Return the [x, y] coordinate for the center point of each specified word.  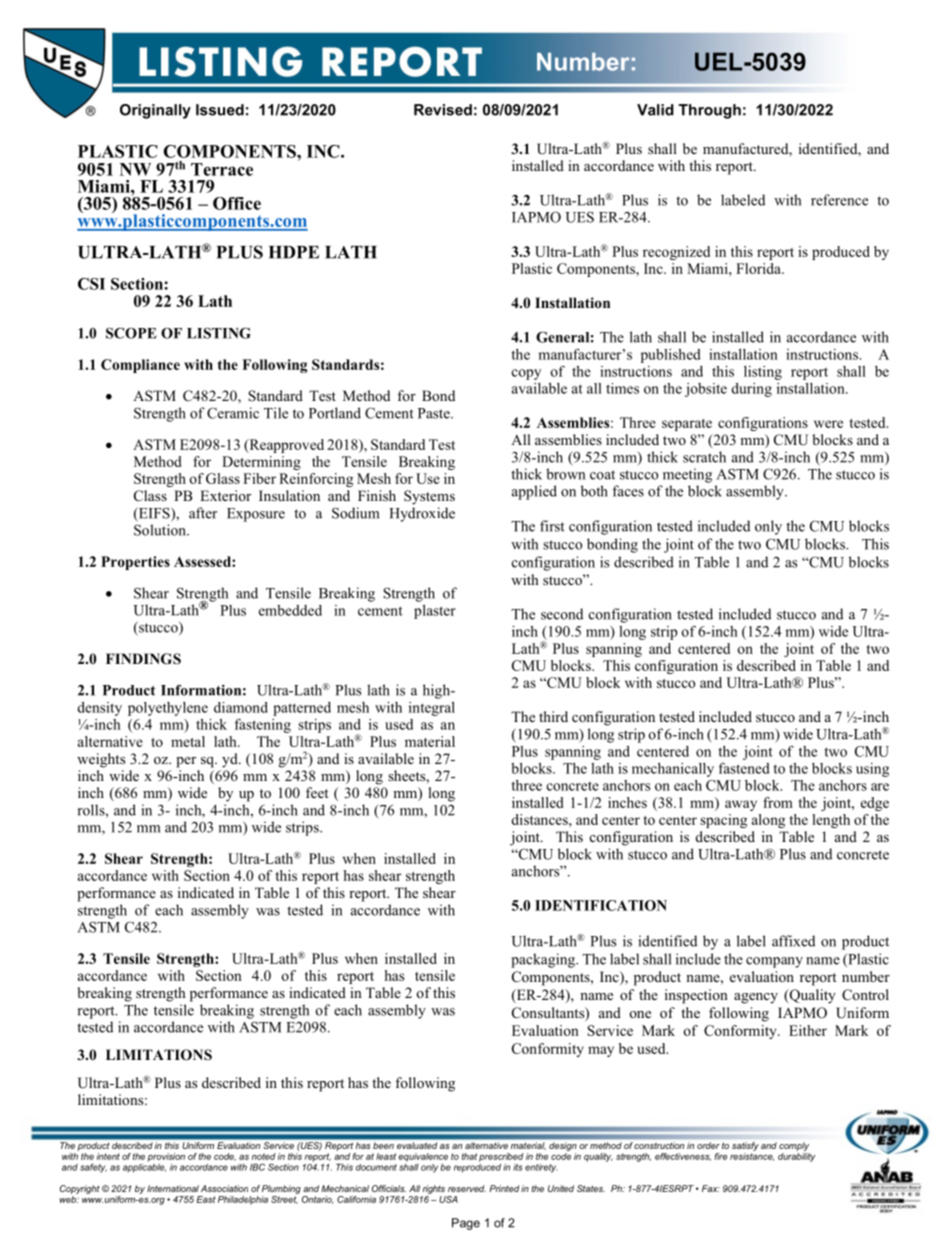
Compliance [140, 366]
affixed [793, 941]
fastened [744, 768]
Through [710, 111]
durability [796, 1157]
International [173, 1188]
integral [432, 709]
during [751, 390]
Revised [443, 110]
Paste [435, 413]
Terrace [222, 169]
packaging [544, 960]
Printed [504, 1188]
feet [317, 792]
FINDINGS [143, 659]
